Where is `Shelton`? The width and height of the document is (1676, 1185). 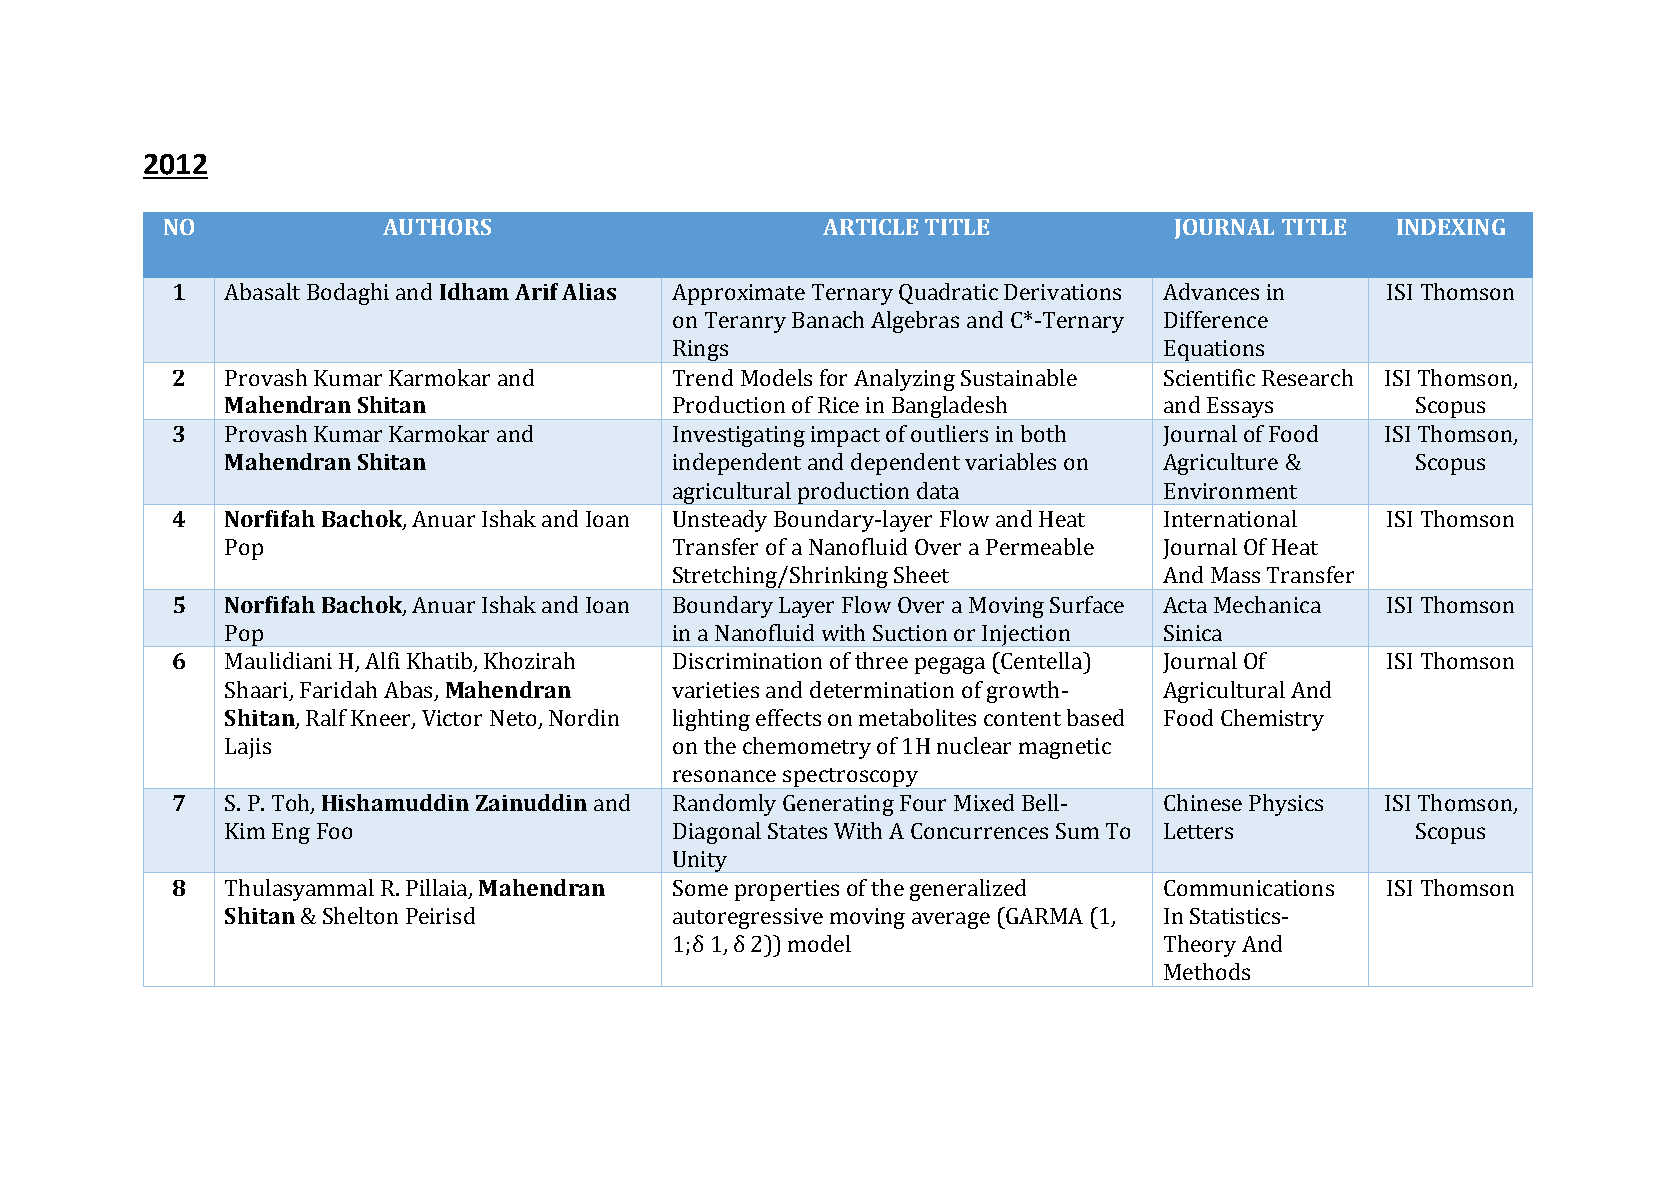
Shelton is located at coordinates (360, 915).
